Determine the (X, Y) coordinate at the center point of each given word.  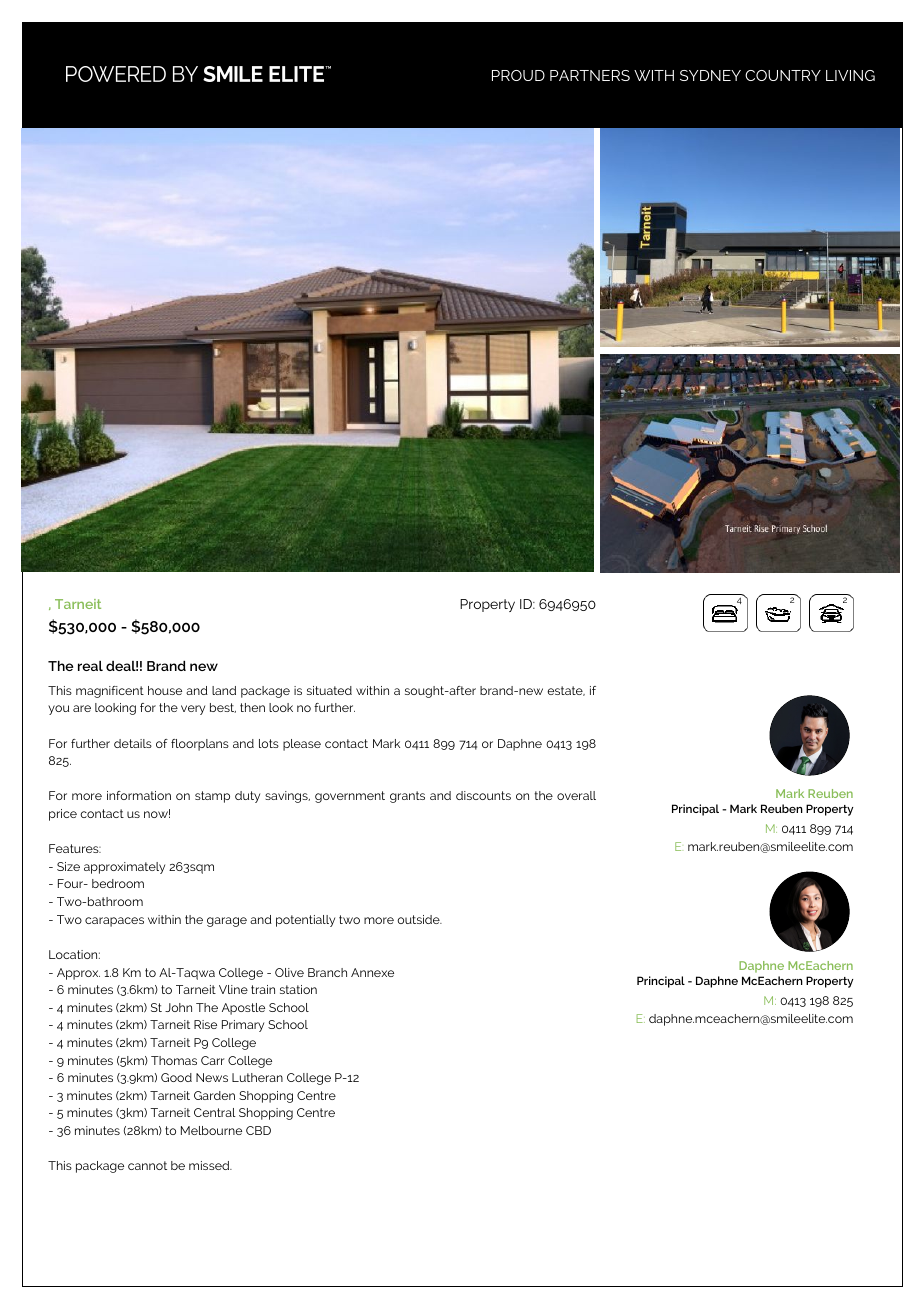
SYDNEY (710, 75)
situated (329, 690)
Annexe (372, 972)
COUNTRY (783, 75)
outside (419, 919)
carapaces (114, 922)
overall (576, 795)
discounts (483, 795)
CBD (258, 1130)
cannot (147, 1165)
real (90, 665)
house (165, 690)
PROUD (518, 75)
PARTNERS (590, 75)
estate (566, 691)
